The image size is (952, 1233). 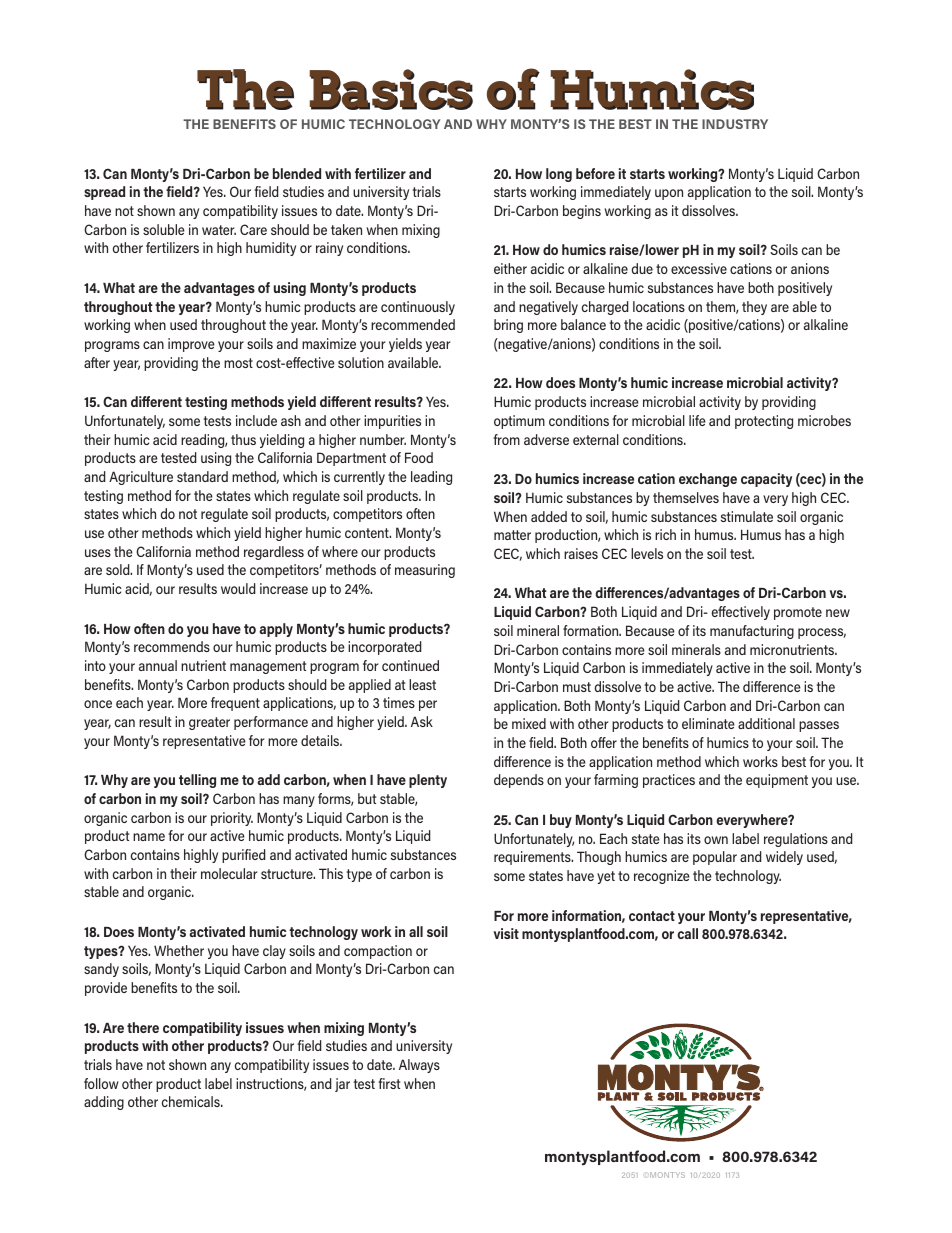 What do you see at coordinates (428, 781) in the screenshot?
I see `plenty` at bounding box center [428, 781].
